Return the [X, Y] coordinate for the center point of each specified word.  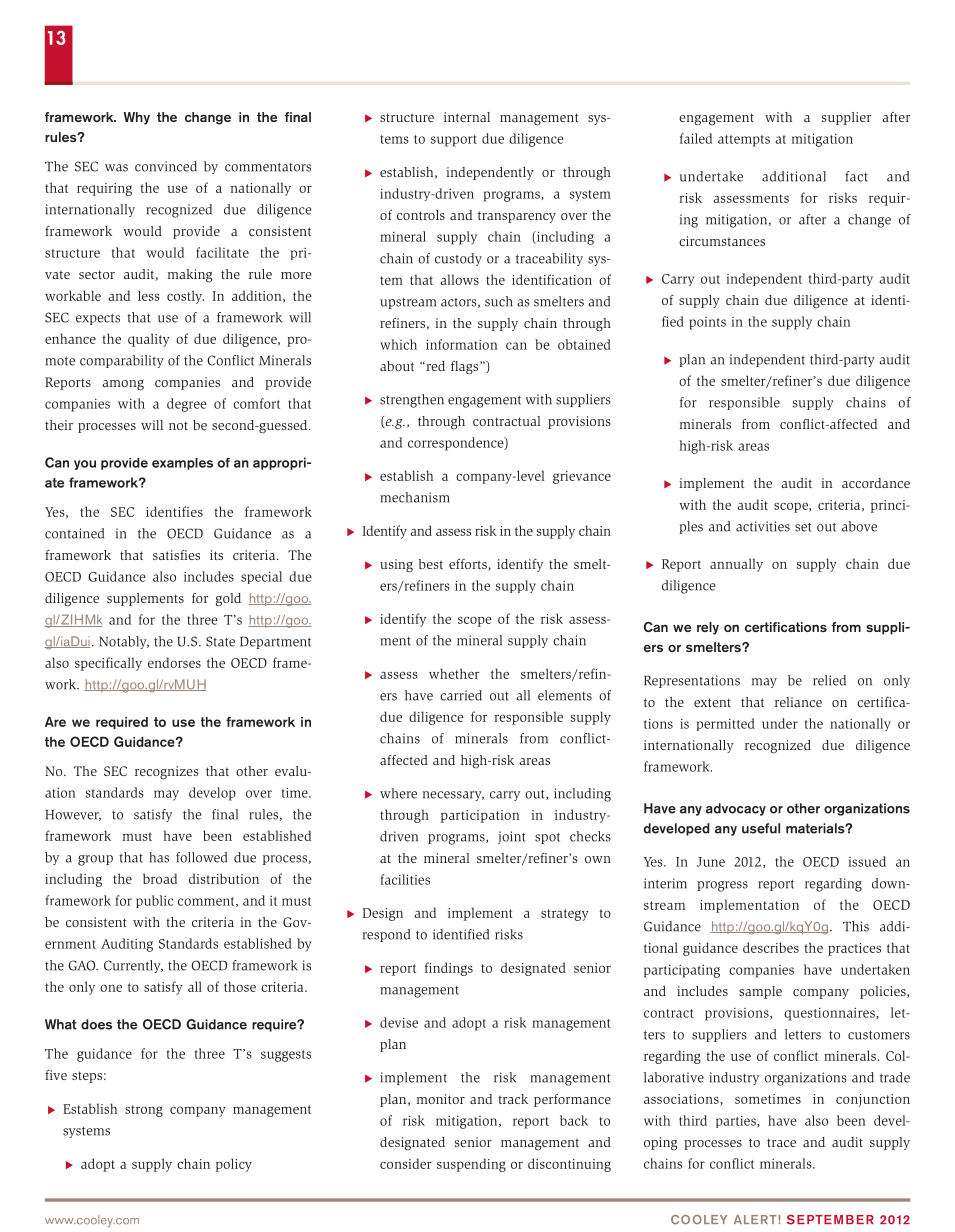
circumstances [722, 241]
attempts [744, 141]
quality [149, 340]
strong [144, 1111]
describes [771, 947]
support [454, 141]
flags [464, 368]
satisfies [176, 555]
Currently [133, 966]
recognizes [167, 773]
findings [449, 969]
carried [461, 695]
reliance [798, 702]
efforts [469, 565]
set [803, 527]
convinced [166, 166]
